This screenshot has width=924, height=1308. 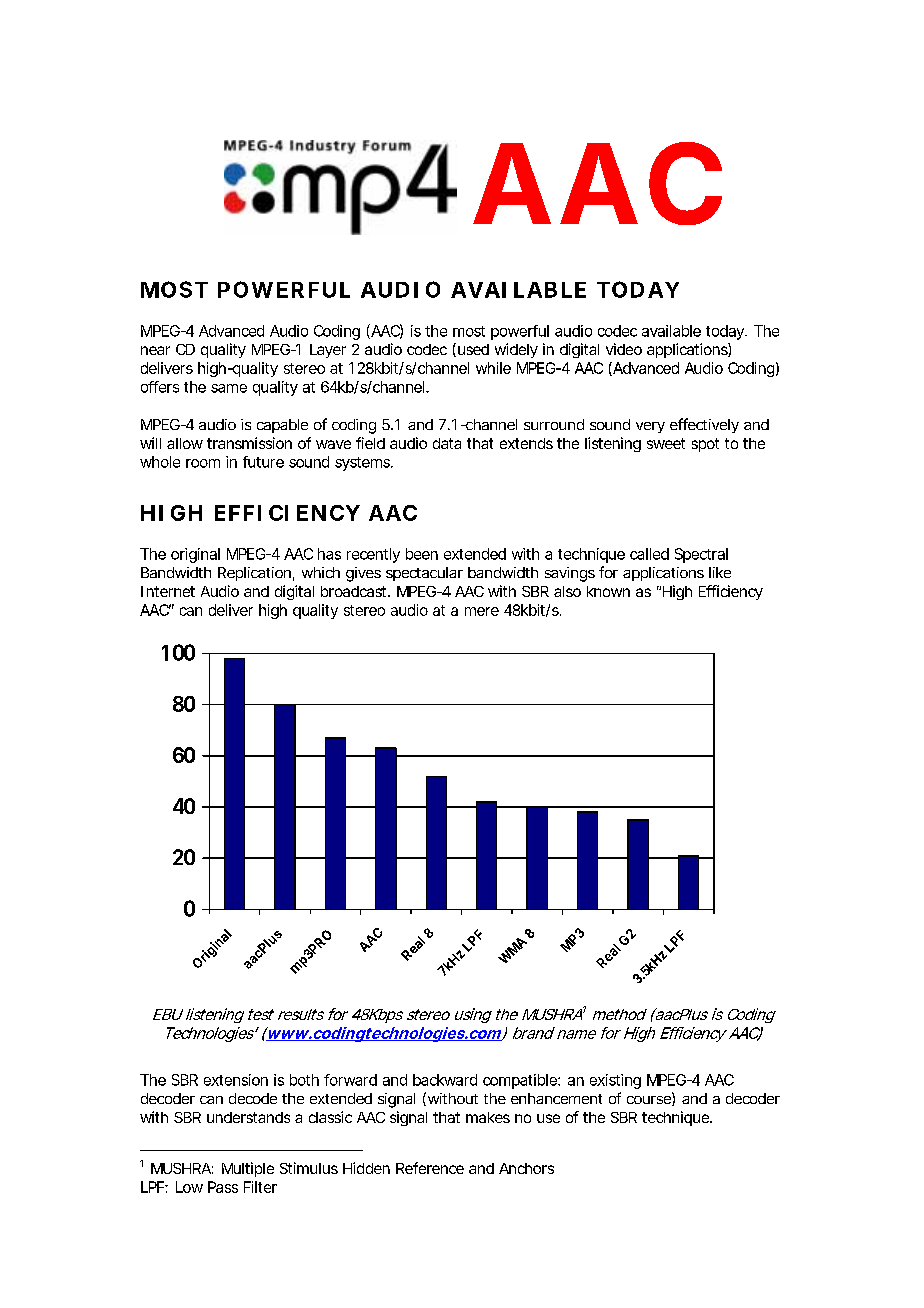 What do you see at coordinates (248, 1169) in the screenshot?
I see `Multiple` at bounding box center [248, 1169].
